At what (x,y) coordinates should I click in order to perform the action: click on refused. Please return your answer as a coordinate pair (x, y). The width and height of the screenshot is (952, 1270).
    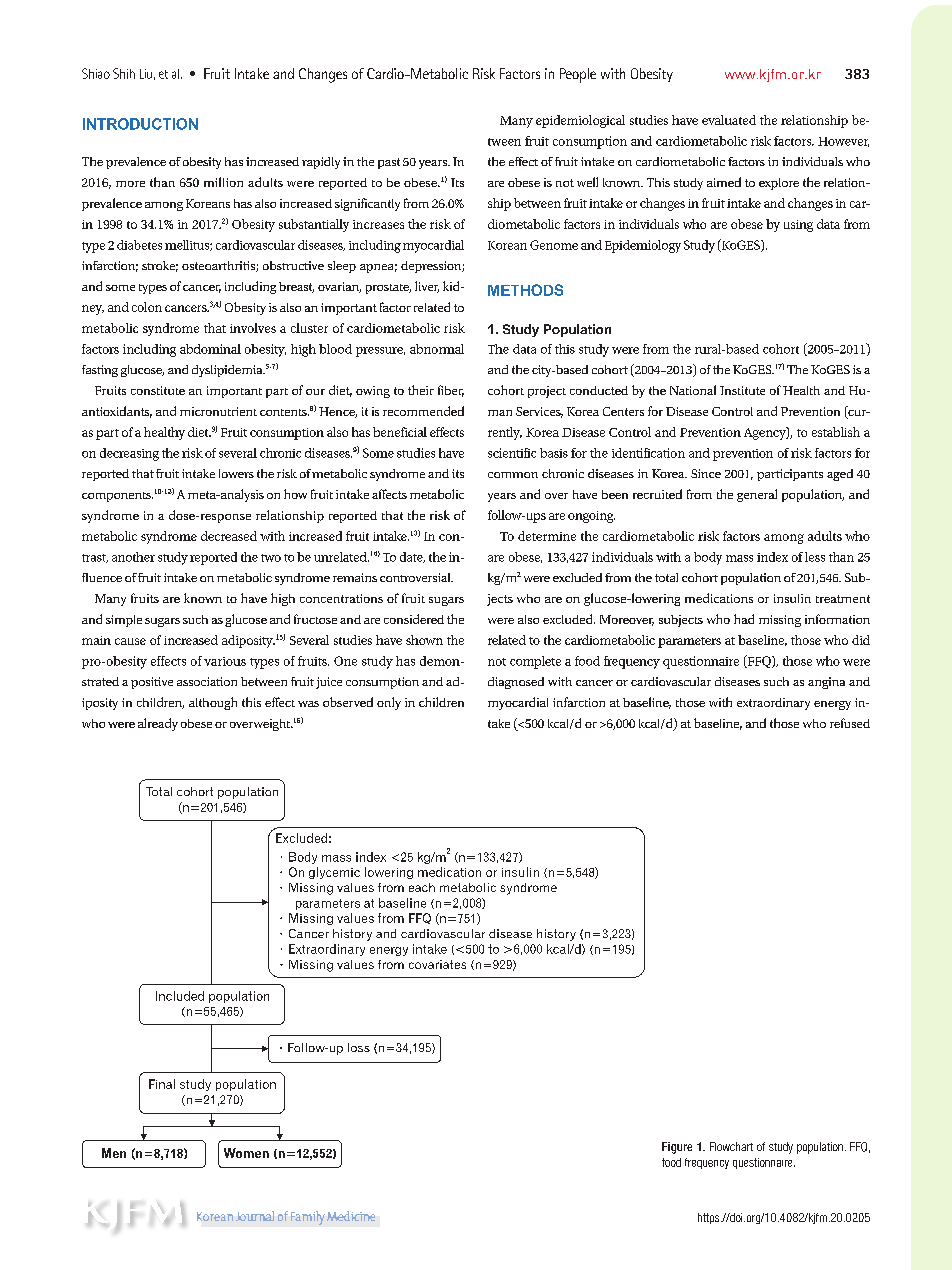
    Looking at the image, I should click on (850, 723).
